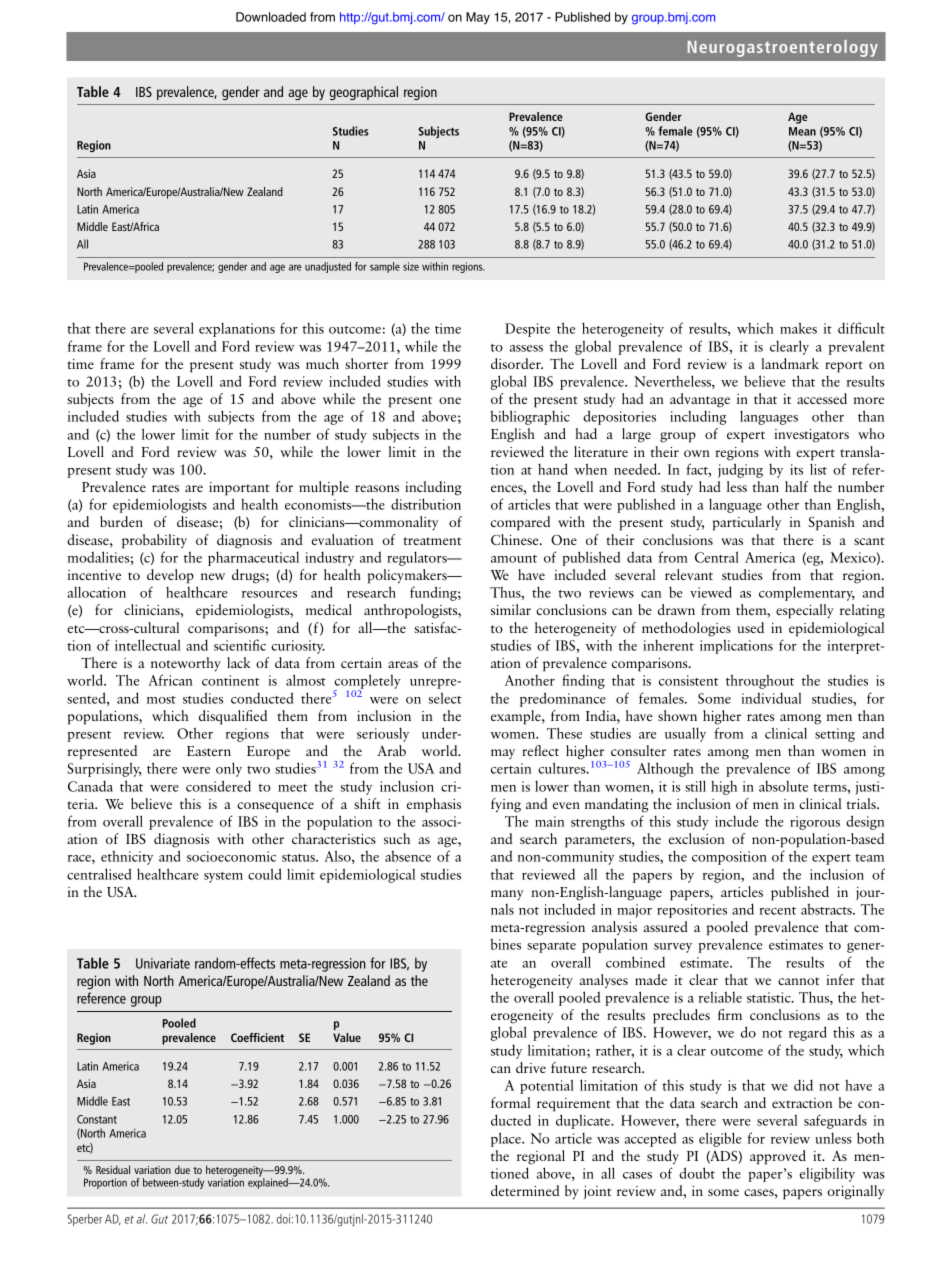 The height and width of the page is (1270, 952). What do you see at coordinates (802, 131) in the page?
I see `Mean` at bounding box center [802, 131].
